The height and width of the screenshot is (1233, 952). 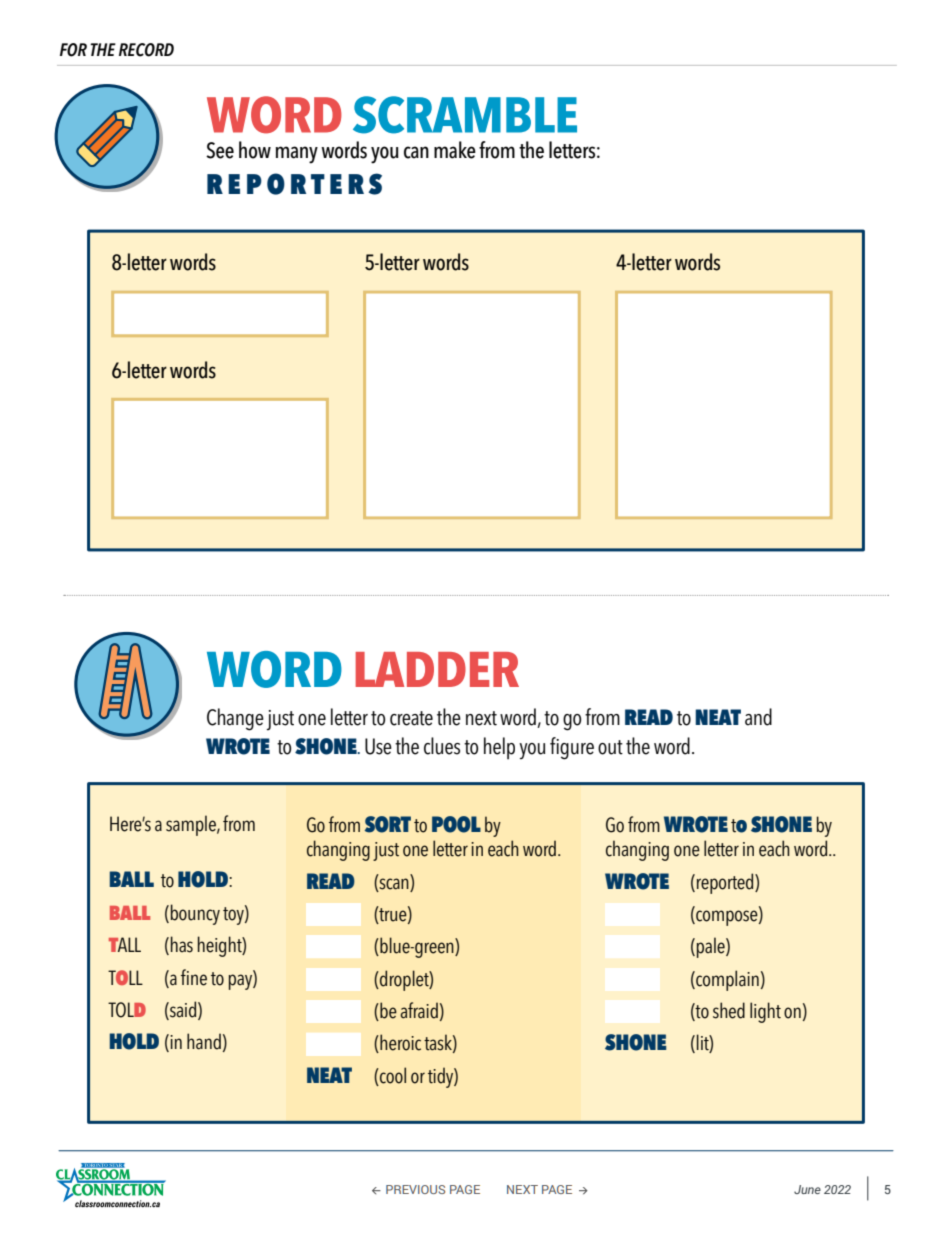 What do you see at coordinates (610, 747) in the screenshot?
I see `out` at bounding box center [610, 747].
